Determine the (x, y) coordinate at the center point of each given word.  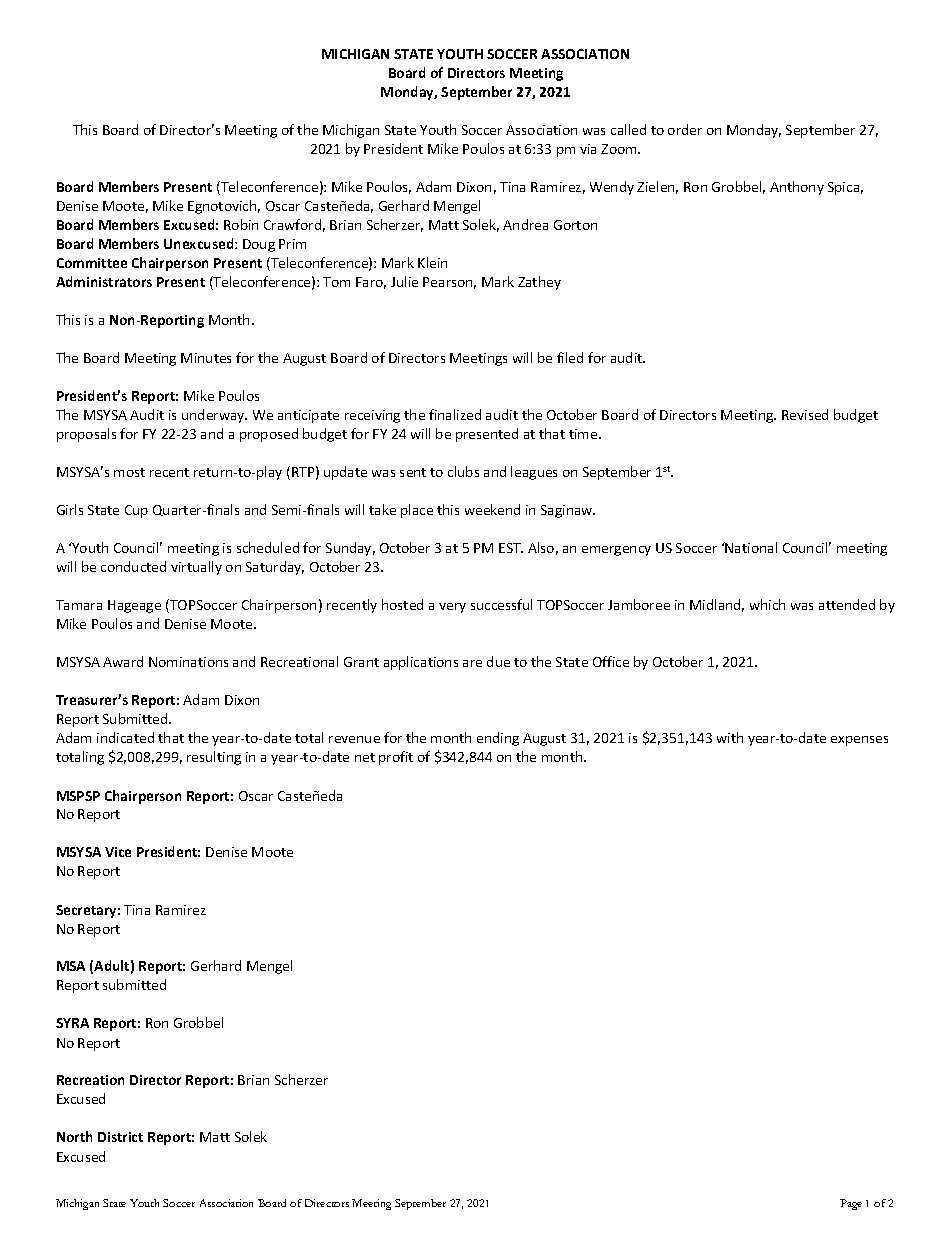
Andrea (525, 224)
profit (396, 758)
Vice (118, 852)
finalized (455, 414)
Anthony (797, 188)
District (120, 1137)
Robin (241, 224)
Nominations (188, 662)
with (730, 737)
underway (214, 416)
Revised (805, 414)
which (767, 604)
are (472, 663)
